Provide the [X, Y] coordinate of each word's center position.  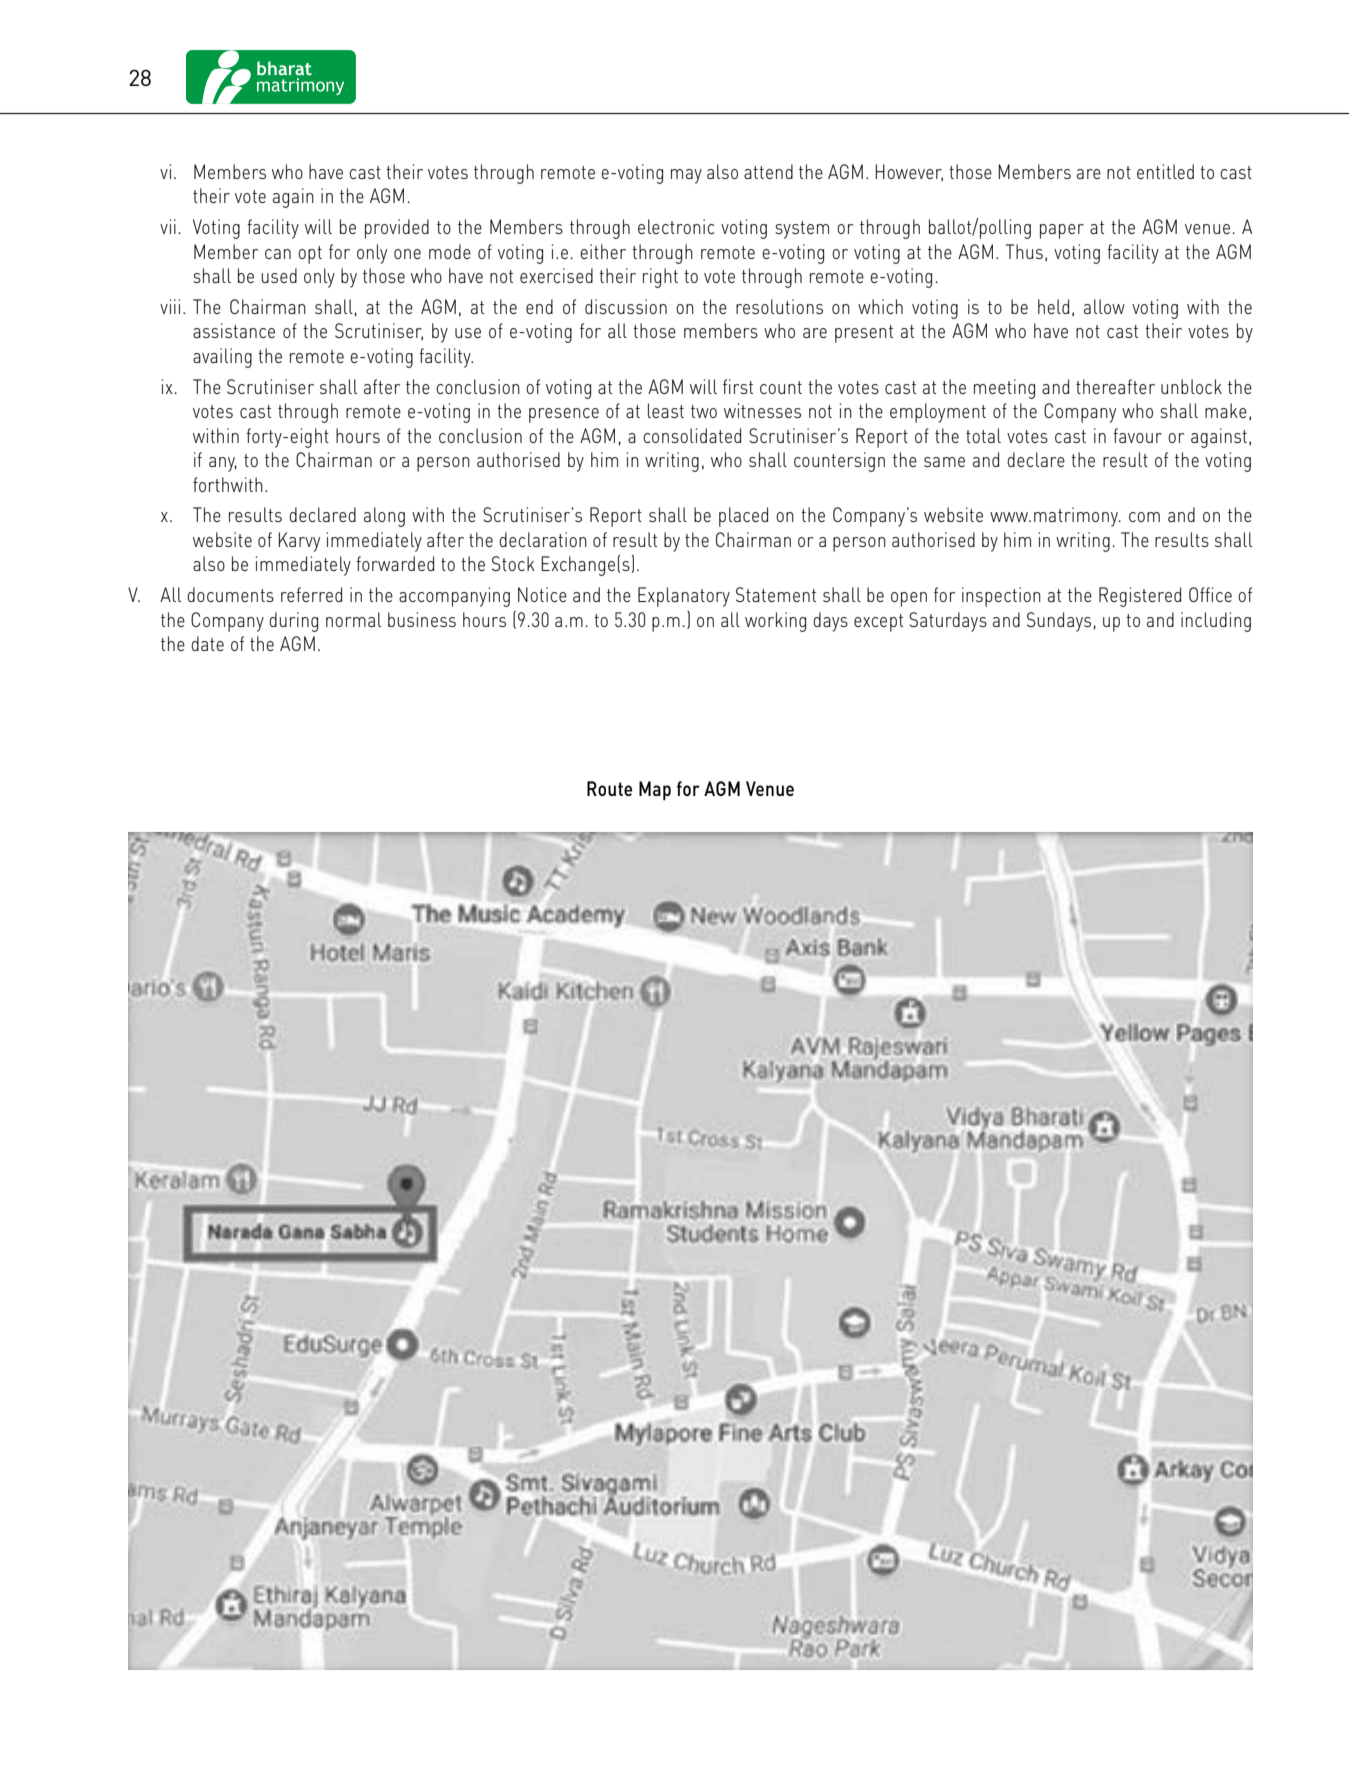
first [738, 386]
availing [222, 358]
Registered [1140, 597]
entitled [1165, 171]
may [686, 176]
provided [397, 229]
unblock [1191, 386]
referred [311, 594]
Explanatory [684, 597]
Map [655, 791]
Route [609, 788]
